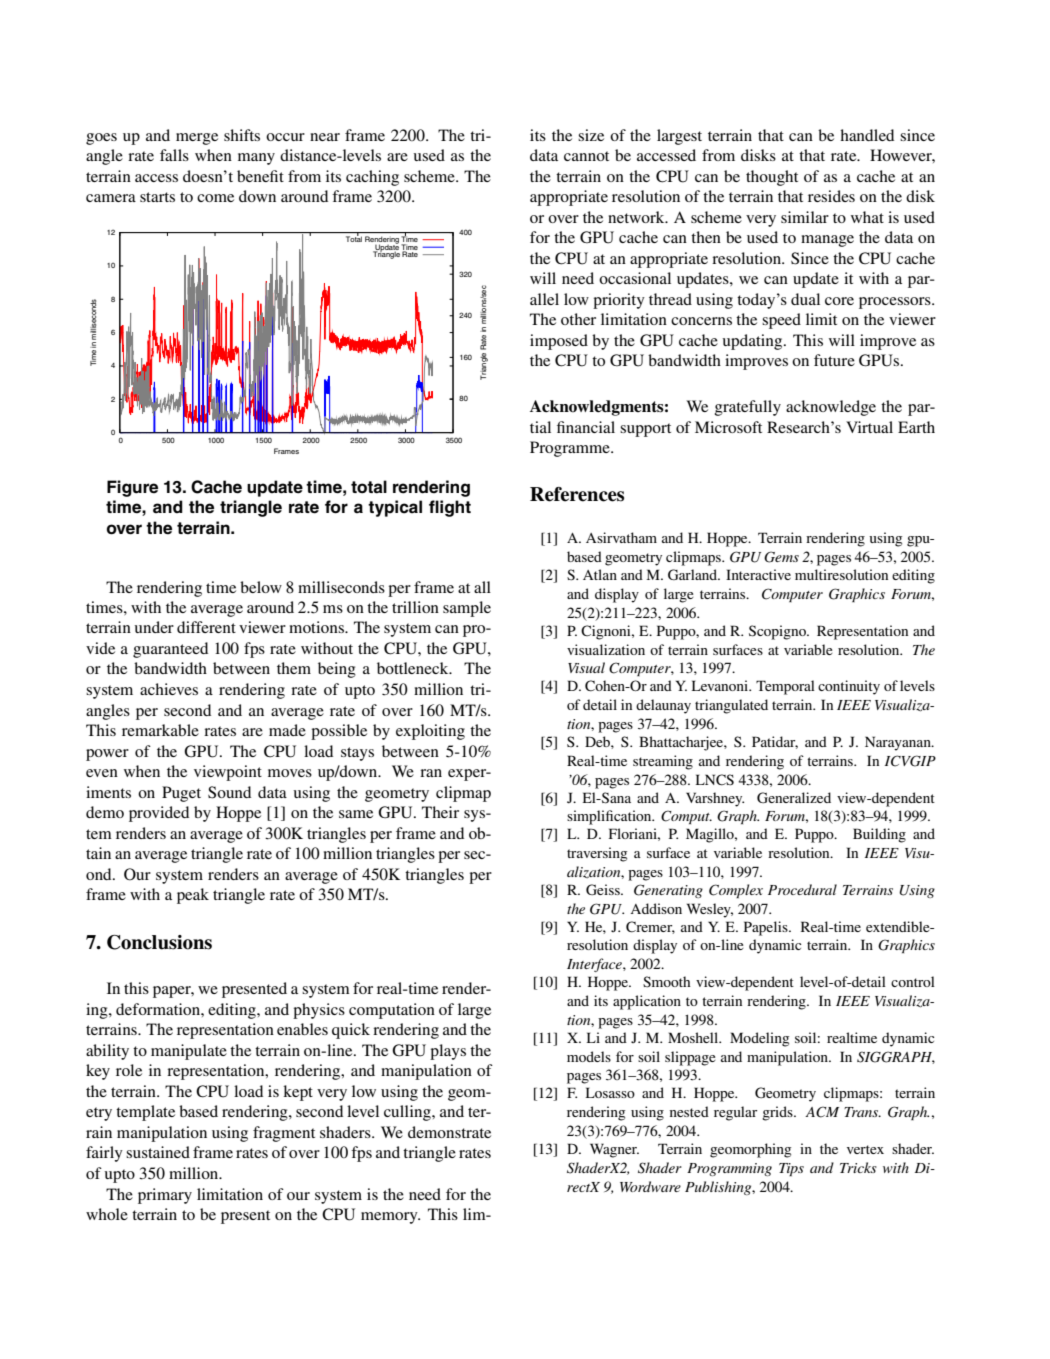 This screenshot has height=1359, width=1050. Describe the element at coordinates (165, 1196) in the screenshot. I see `primary` at that location.
